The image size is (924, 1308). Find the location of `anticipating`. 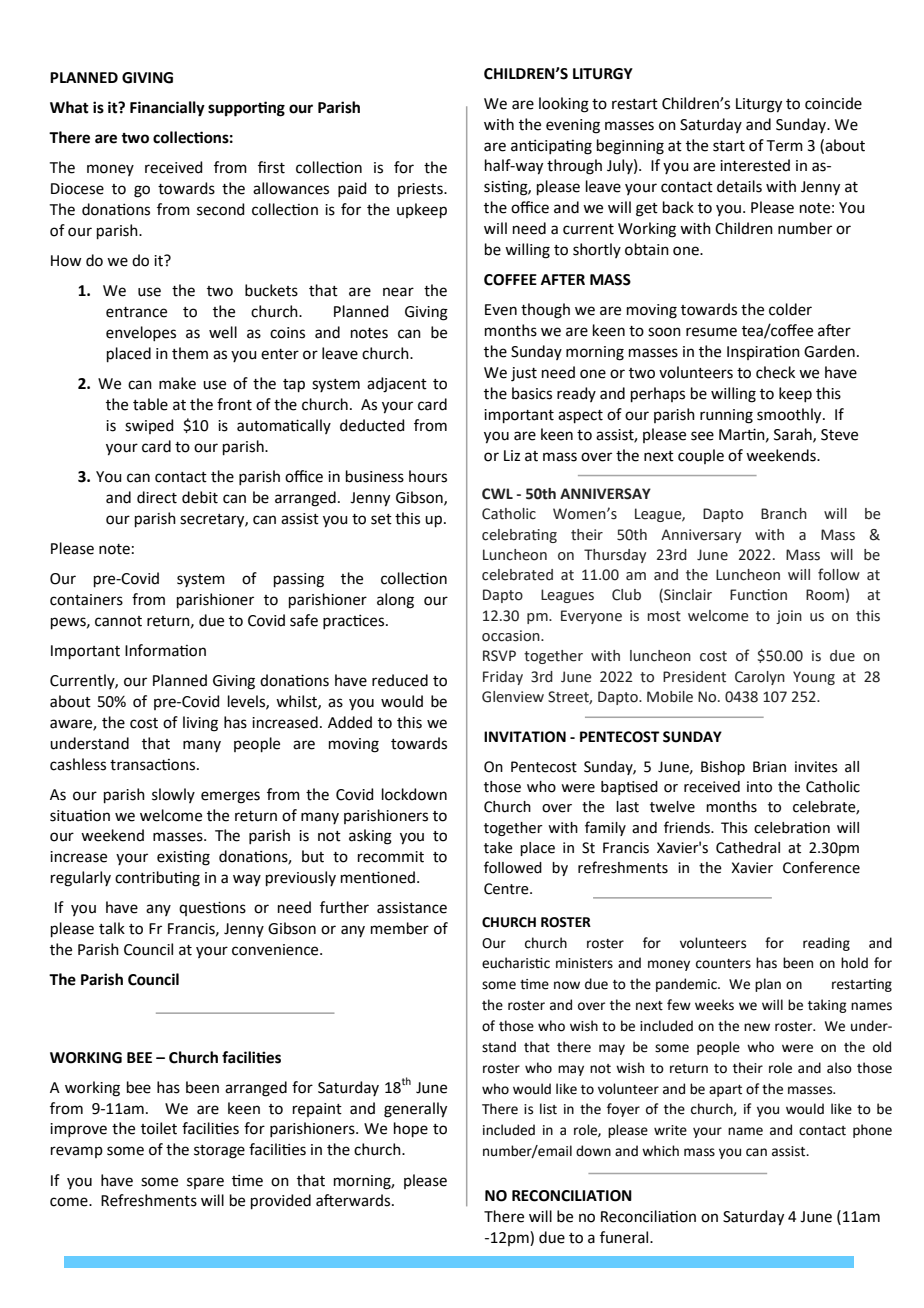

anticipating is located at coordinates (551, 147).
